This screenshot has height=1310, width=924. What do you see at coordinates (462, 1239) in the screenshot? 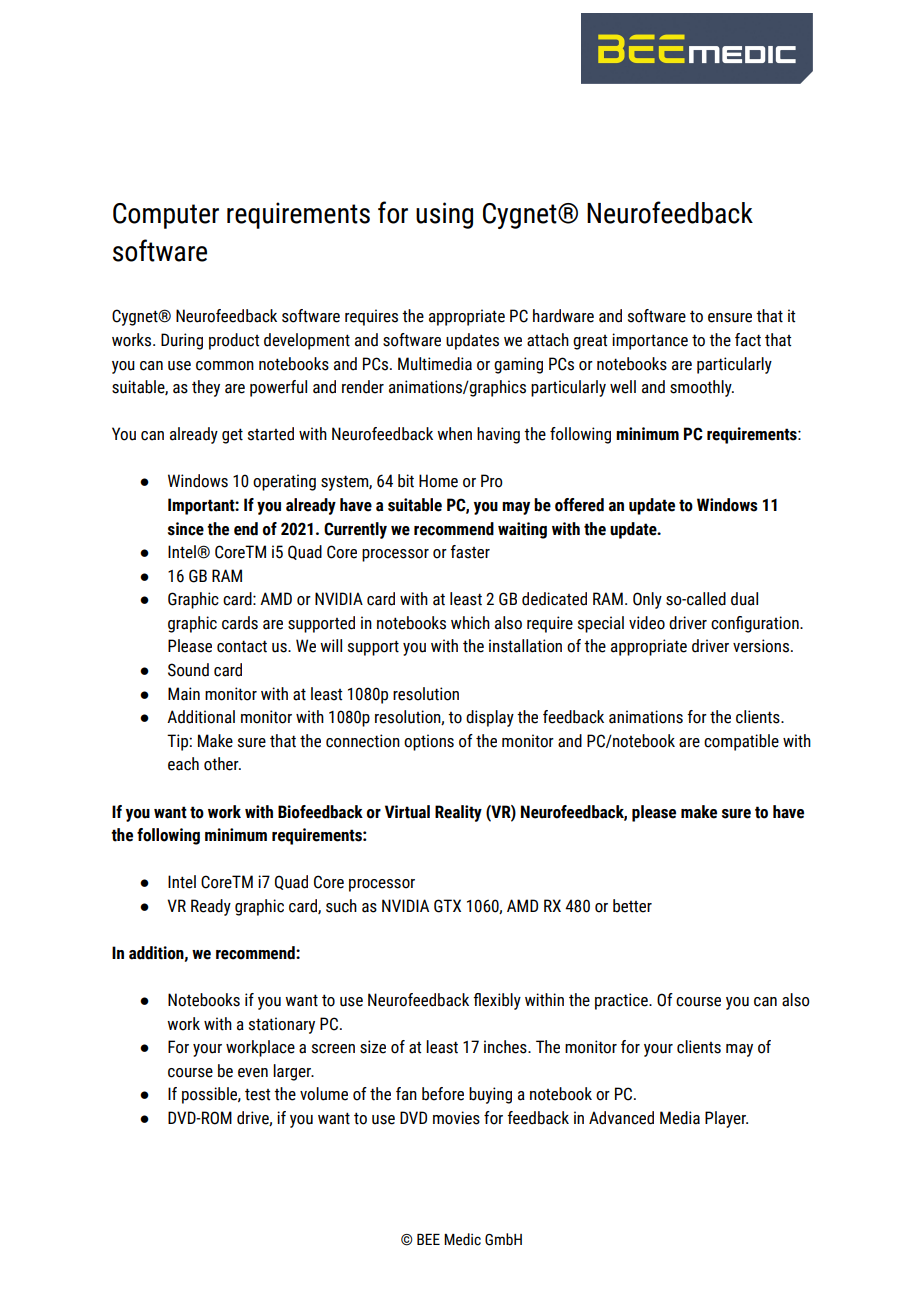
I see `Medic` at bounding box center [462, 1239].
